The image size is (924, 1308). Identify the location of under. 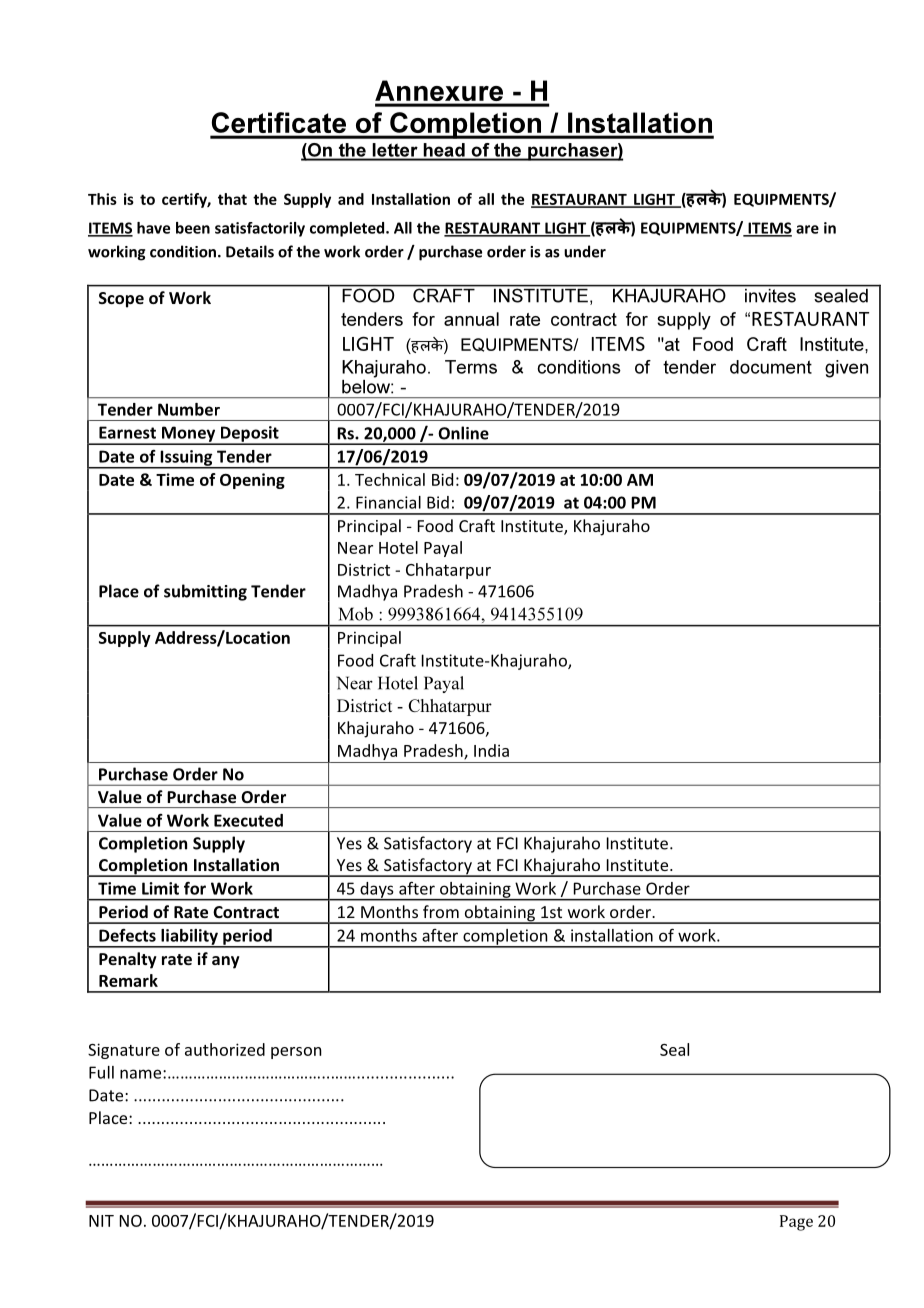
(585, 251).
